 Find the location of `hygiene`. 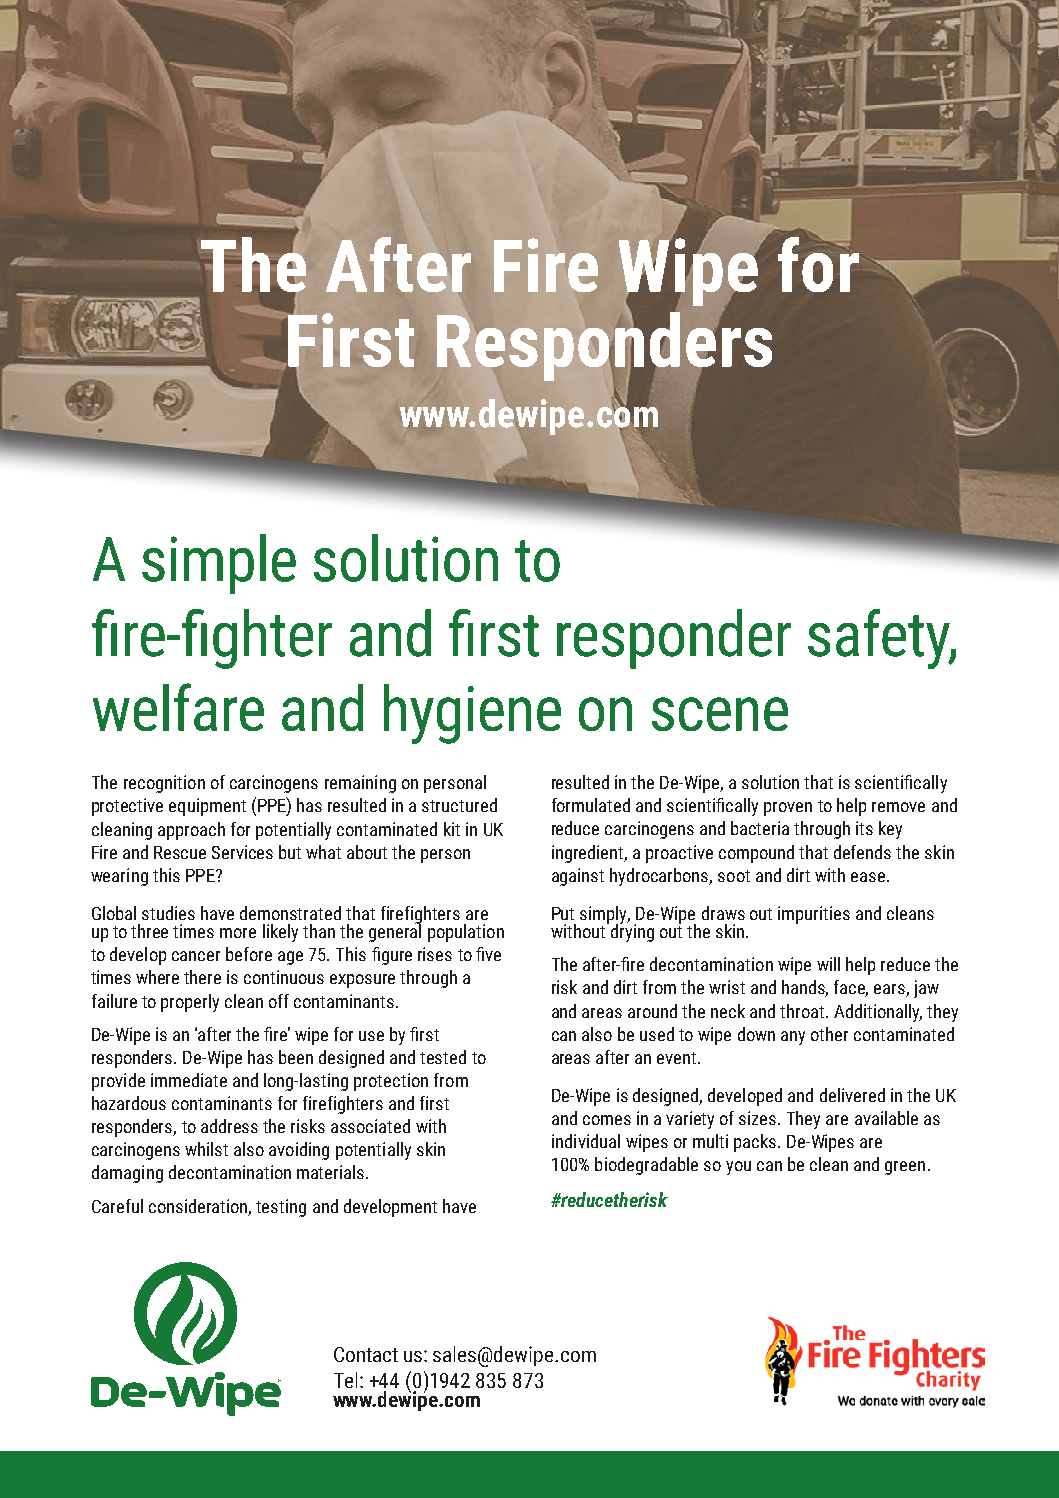

hygiene is located at coordinates (472, 714).
